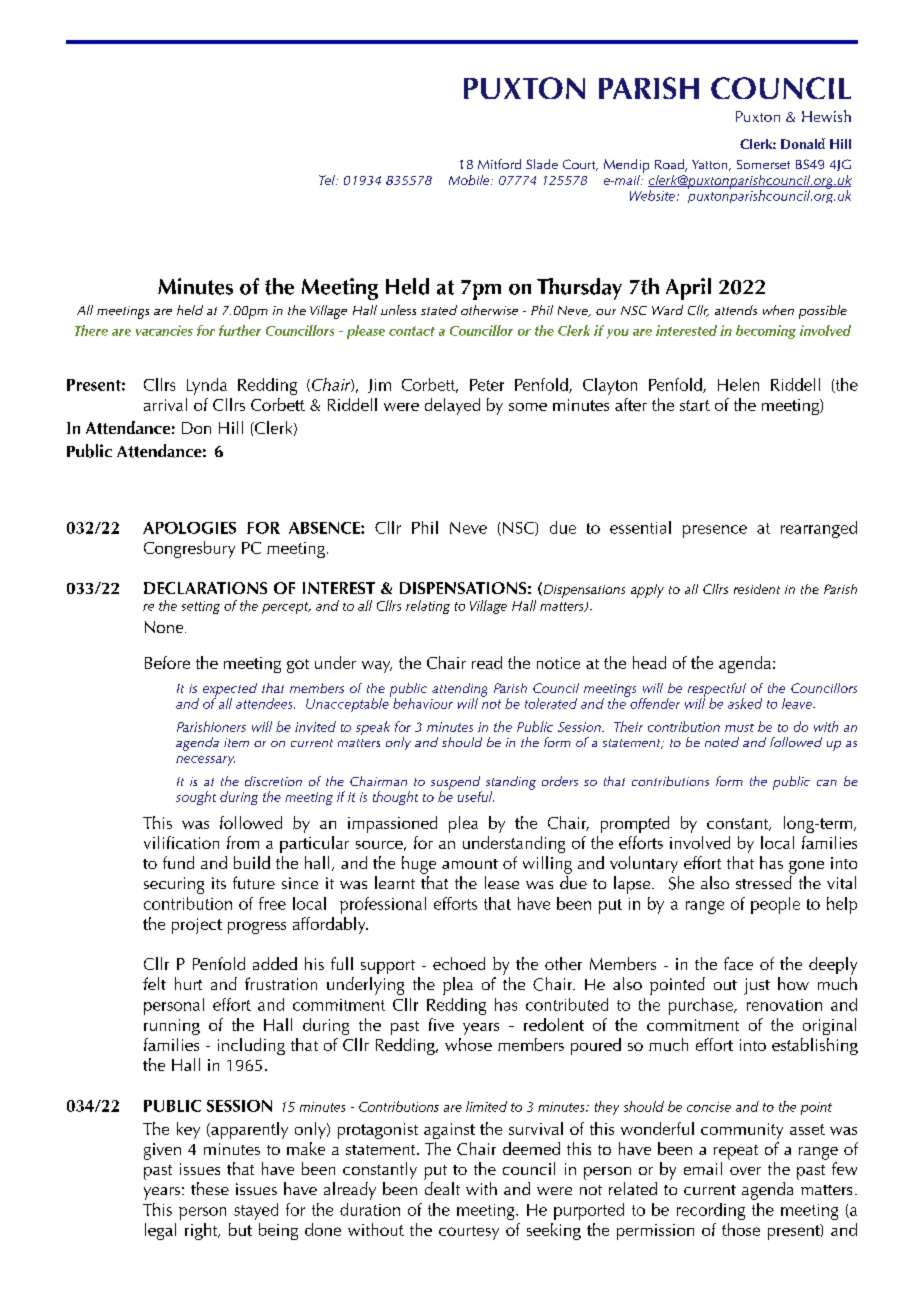 The width and height of the document is (924, 1308). What do you see at coordinates (442, 1188) in the document?
I see `dealt` at bounding box center [442, 1188].
